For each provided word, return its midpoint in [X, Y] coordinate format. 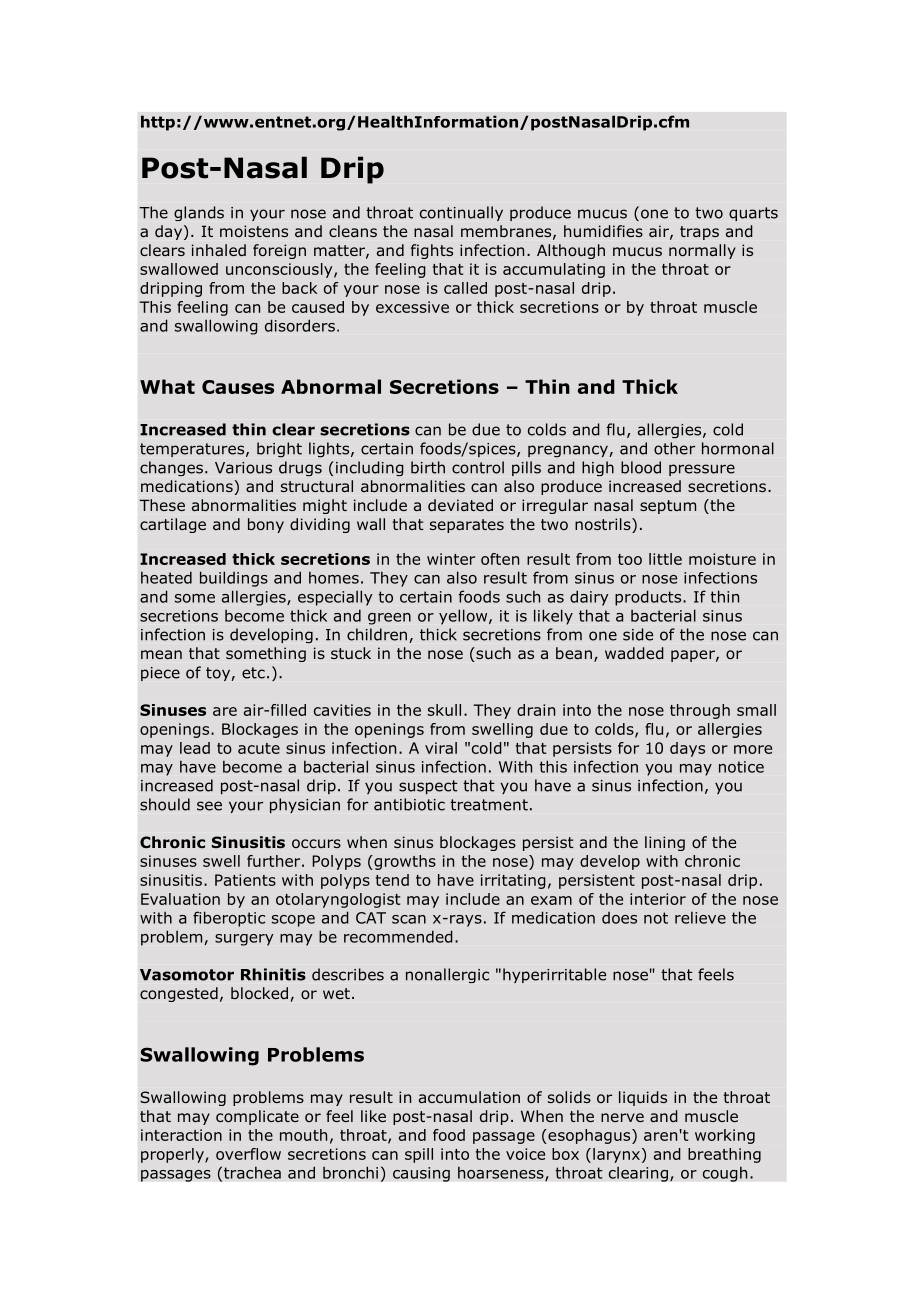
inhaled [219, 250]
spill [419, 1155]
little [665, 559]
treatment [489, 805]
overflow [248, 1154]
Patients [245, 880]
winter [451, 559]
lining [665, 843]
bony [266, 525]
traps [699, 233]
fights [432, 251]
